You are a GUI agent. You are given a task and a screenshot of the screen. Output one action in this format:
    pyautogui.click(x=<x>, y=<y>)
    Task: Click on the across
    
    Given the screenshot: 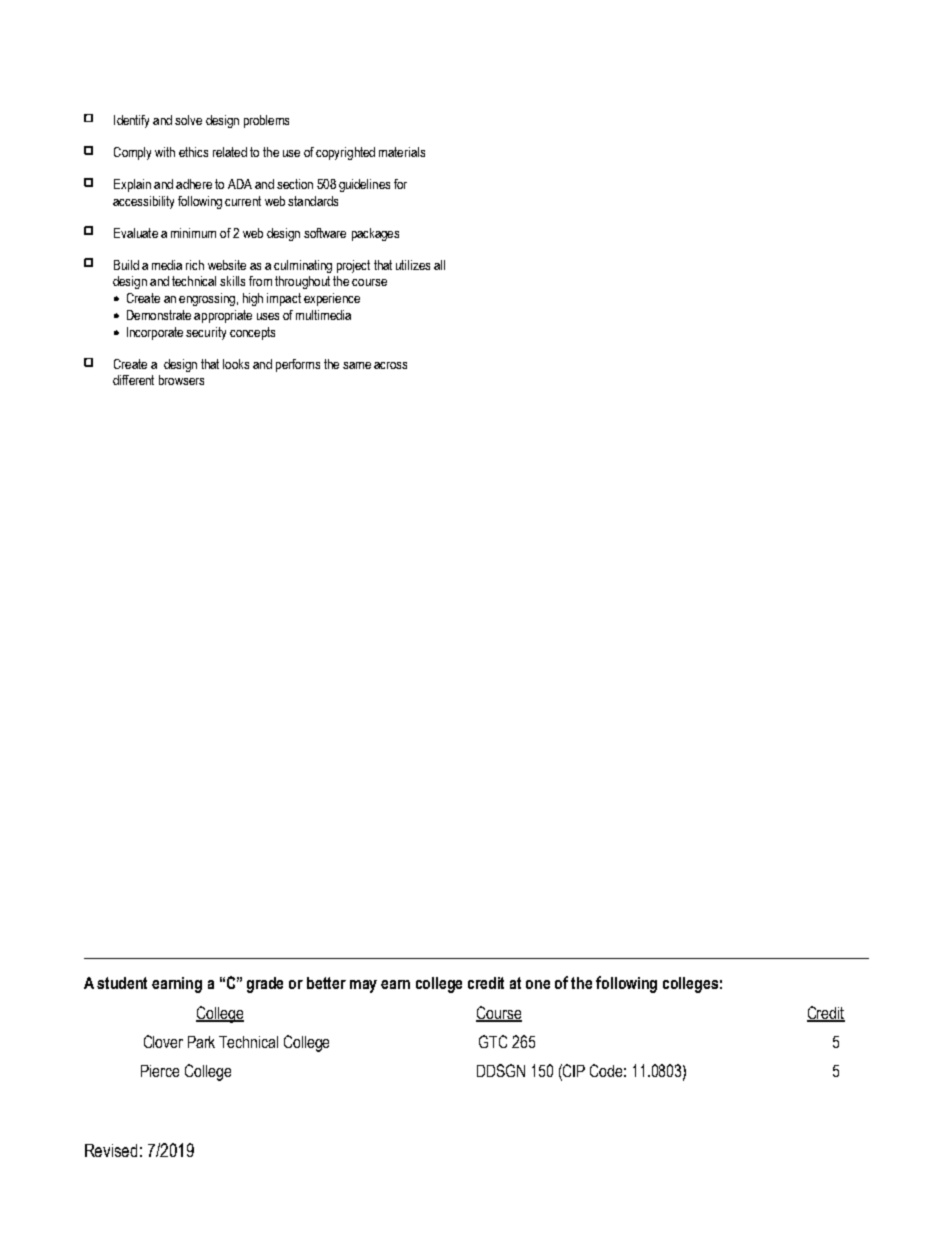 What is the action you would take?
    pyautogui.click(x=390, y=365)
